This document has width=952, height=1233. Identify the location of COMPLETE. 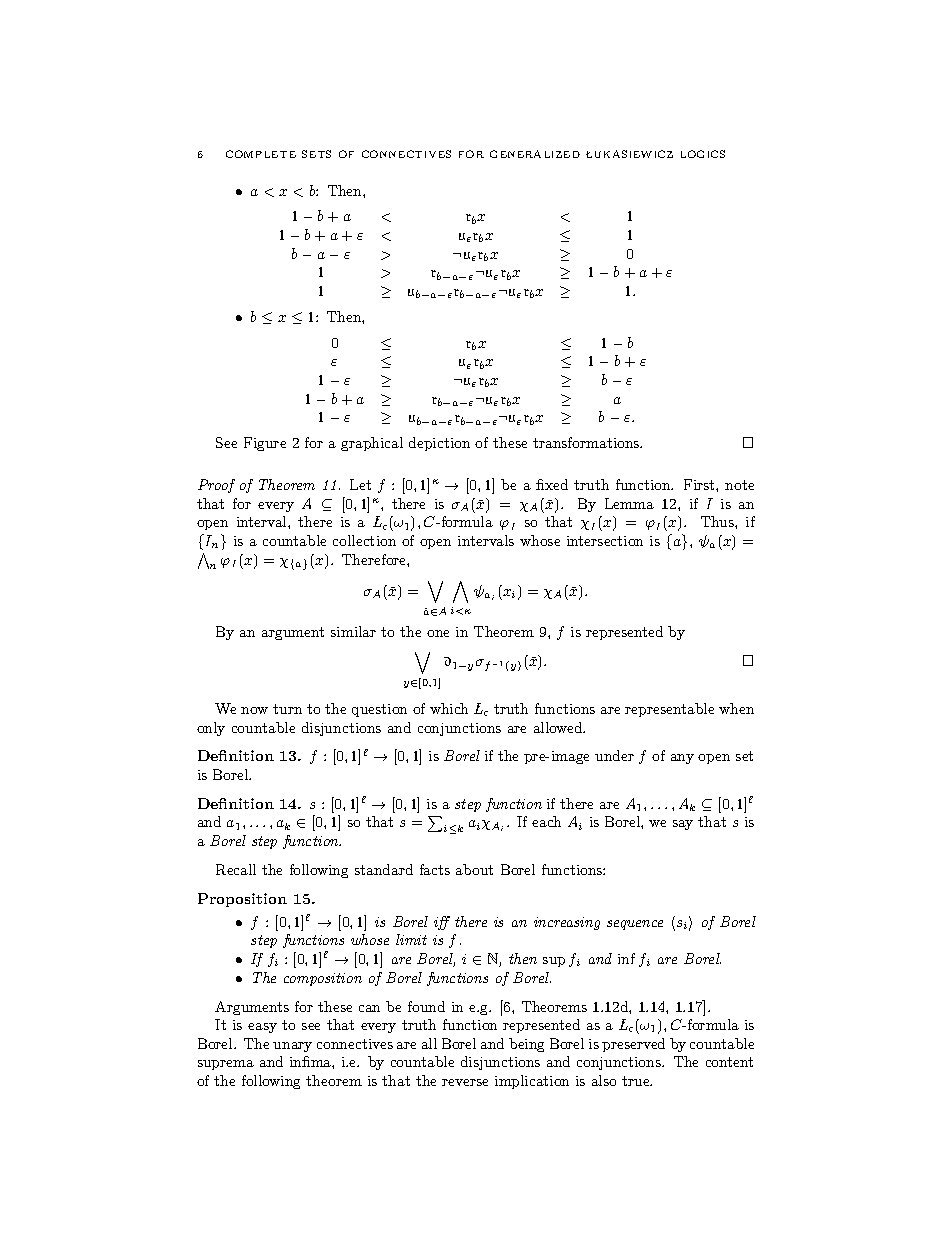
(261, 154).
